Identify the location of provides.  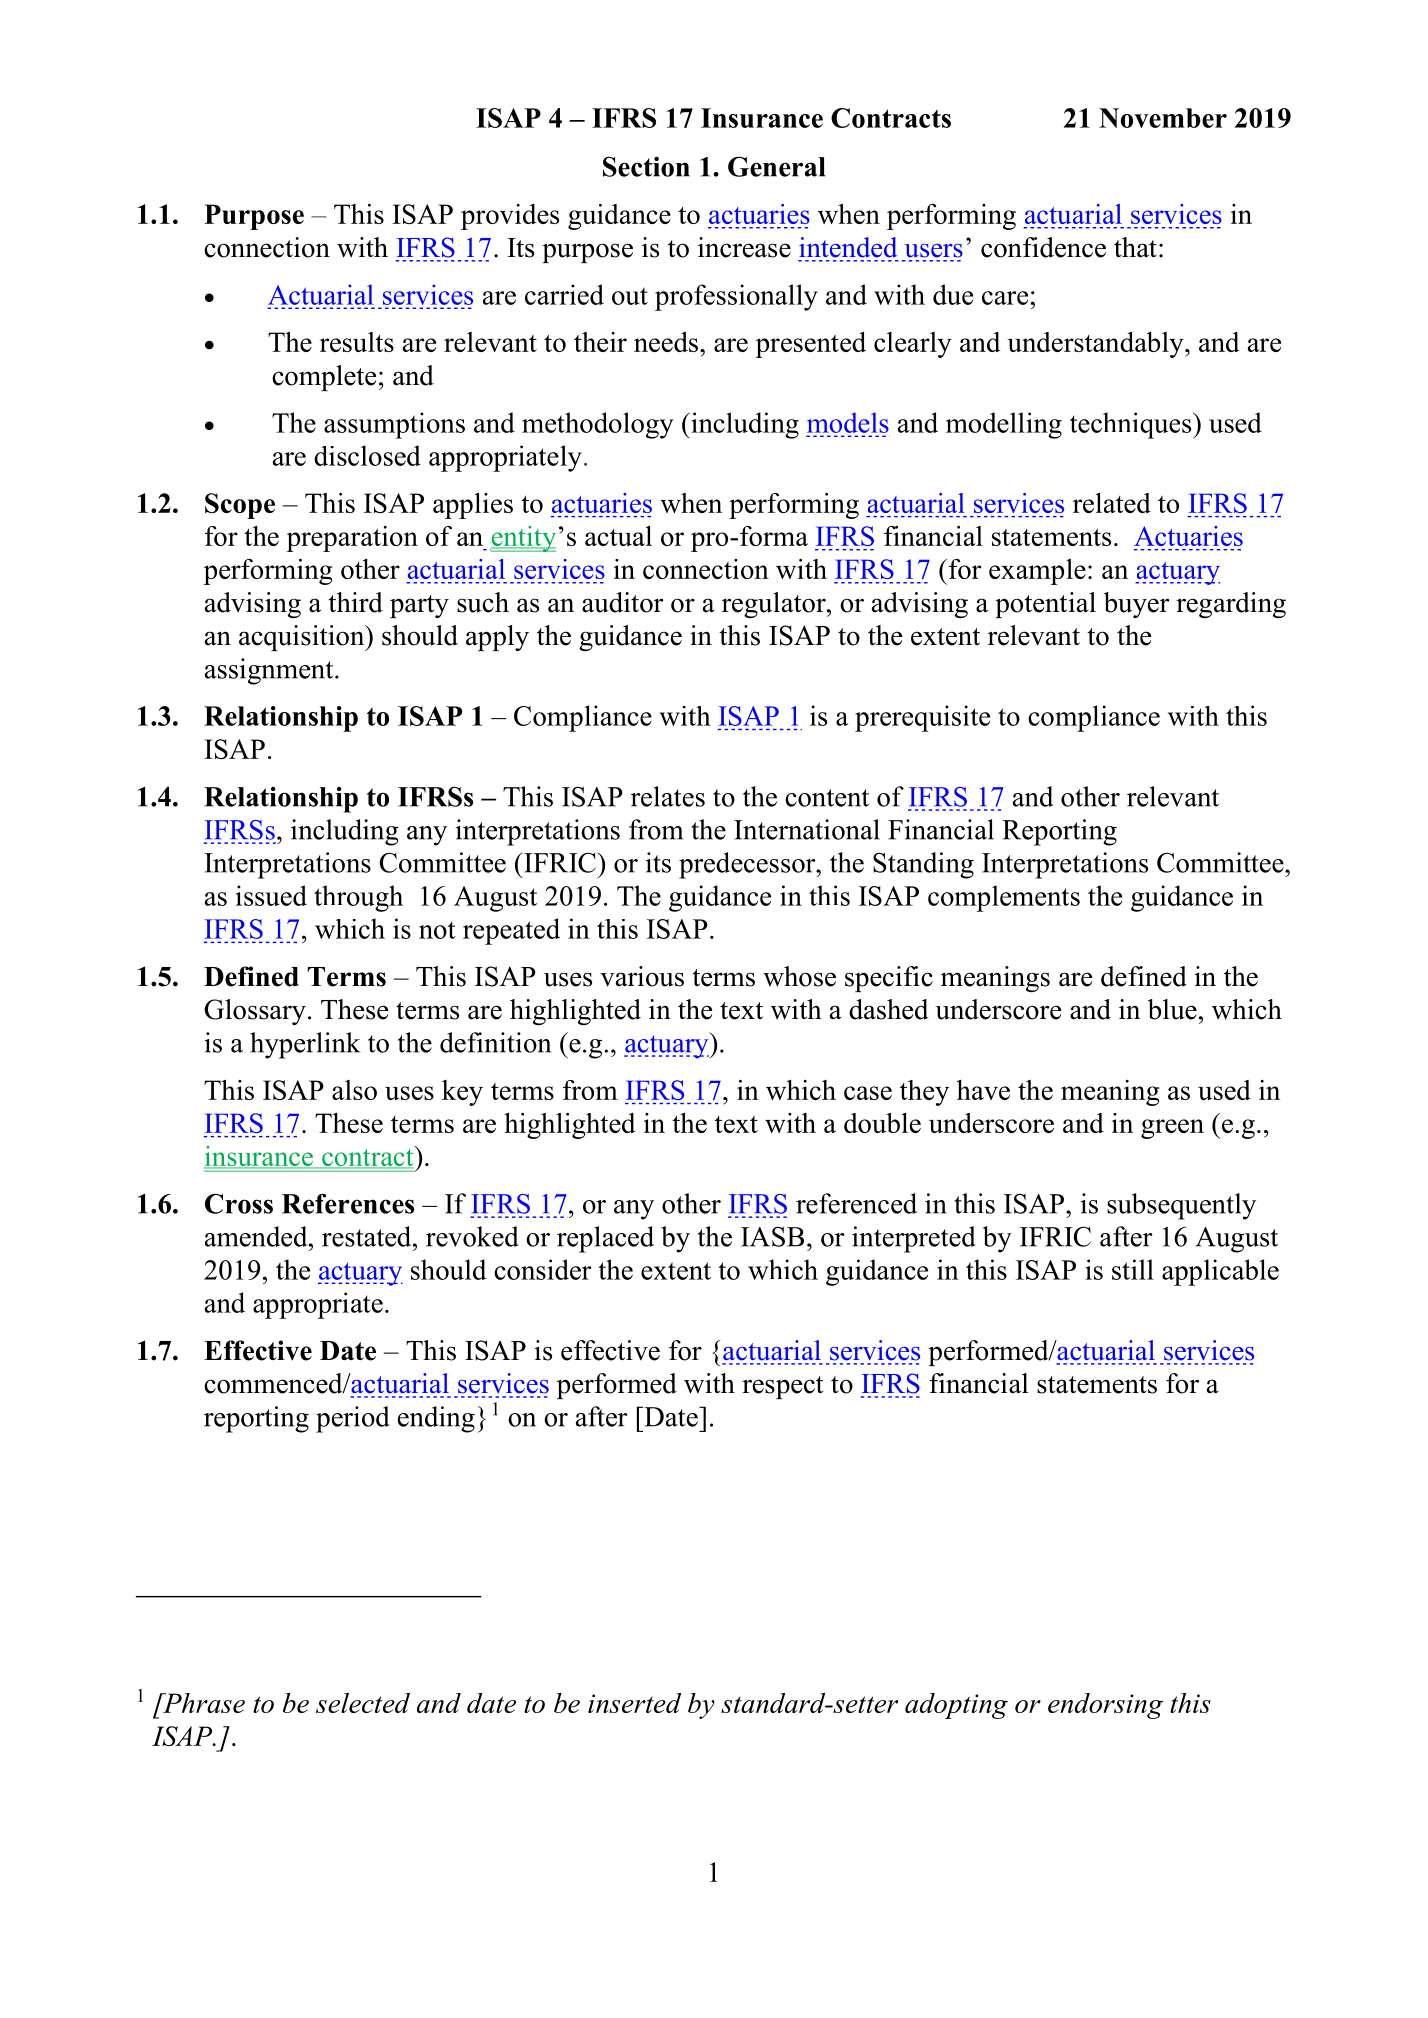
(510, 217).
